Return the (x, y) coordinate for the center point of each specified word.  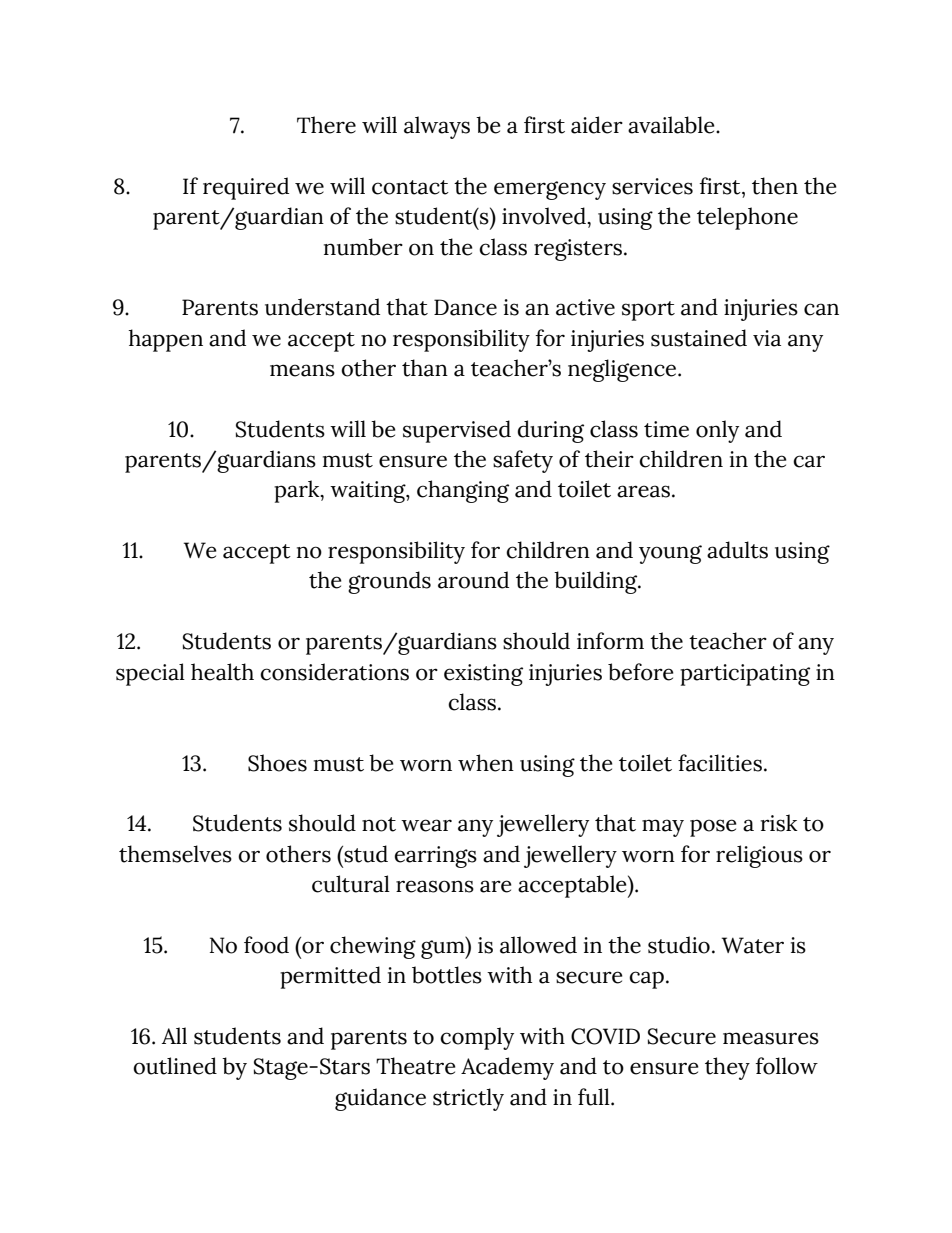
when (486, 763)
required (246, 188)
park (298, 491)
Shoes (277, 763)
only (717, 431)
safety (523, 461)
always (437, 127)
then (775, 186)
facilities (720, 763)
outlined (175, 1066)
